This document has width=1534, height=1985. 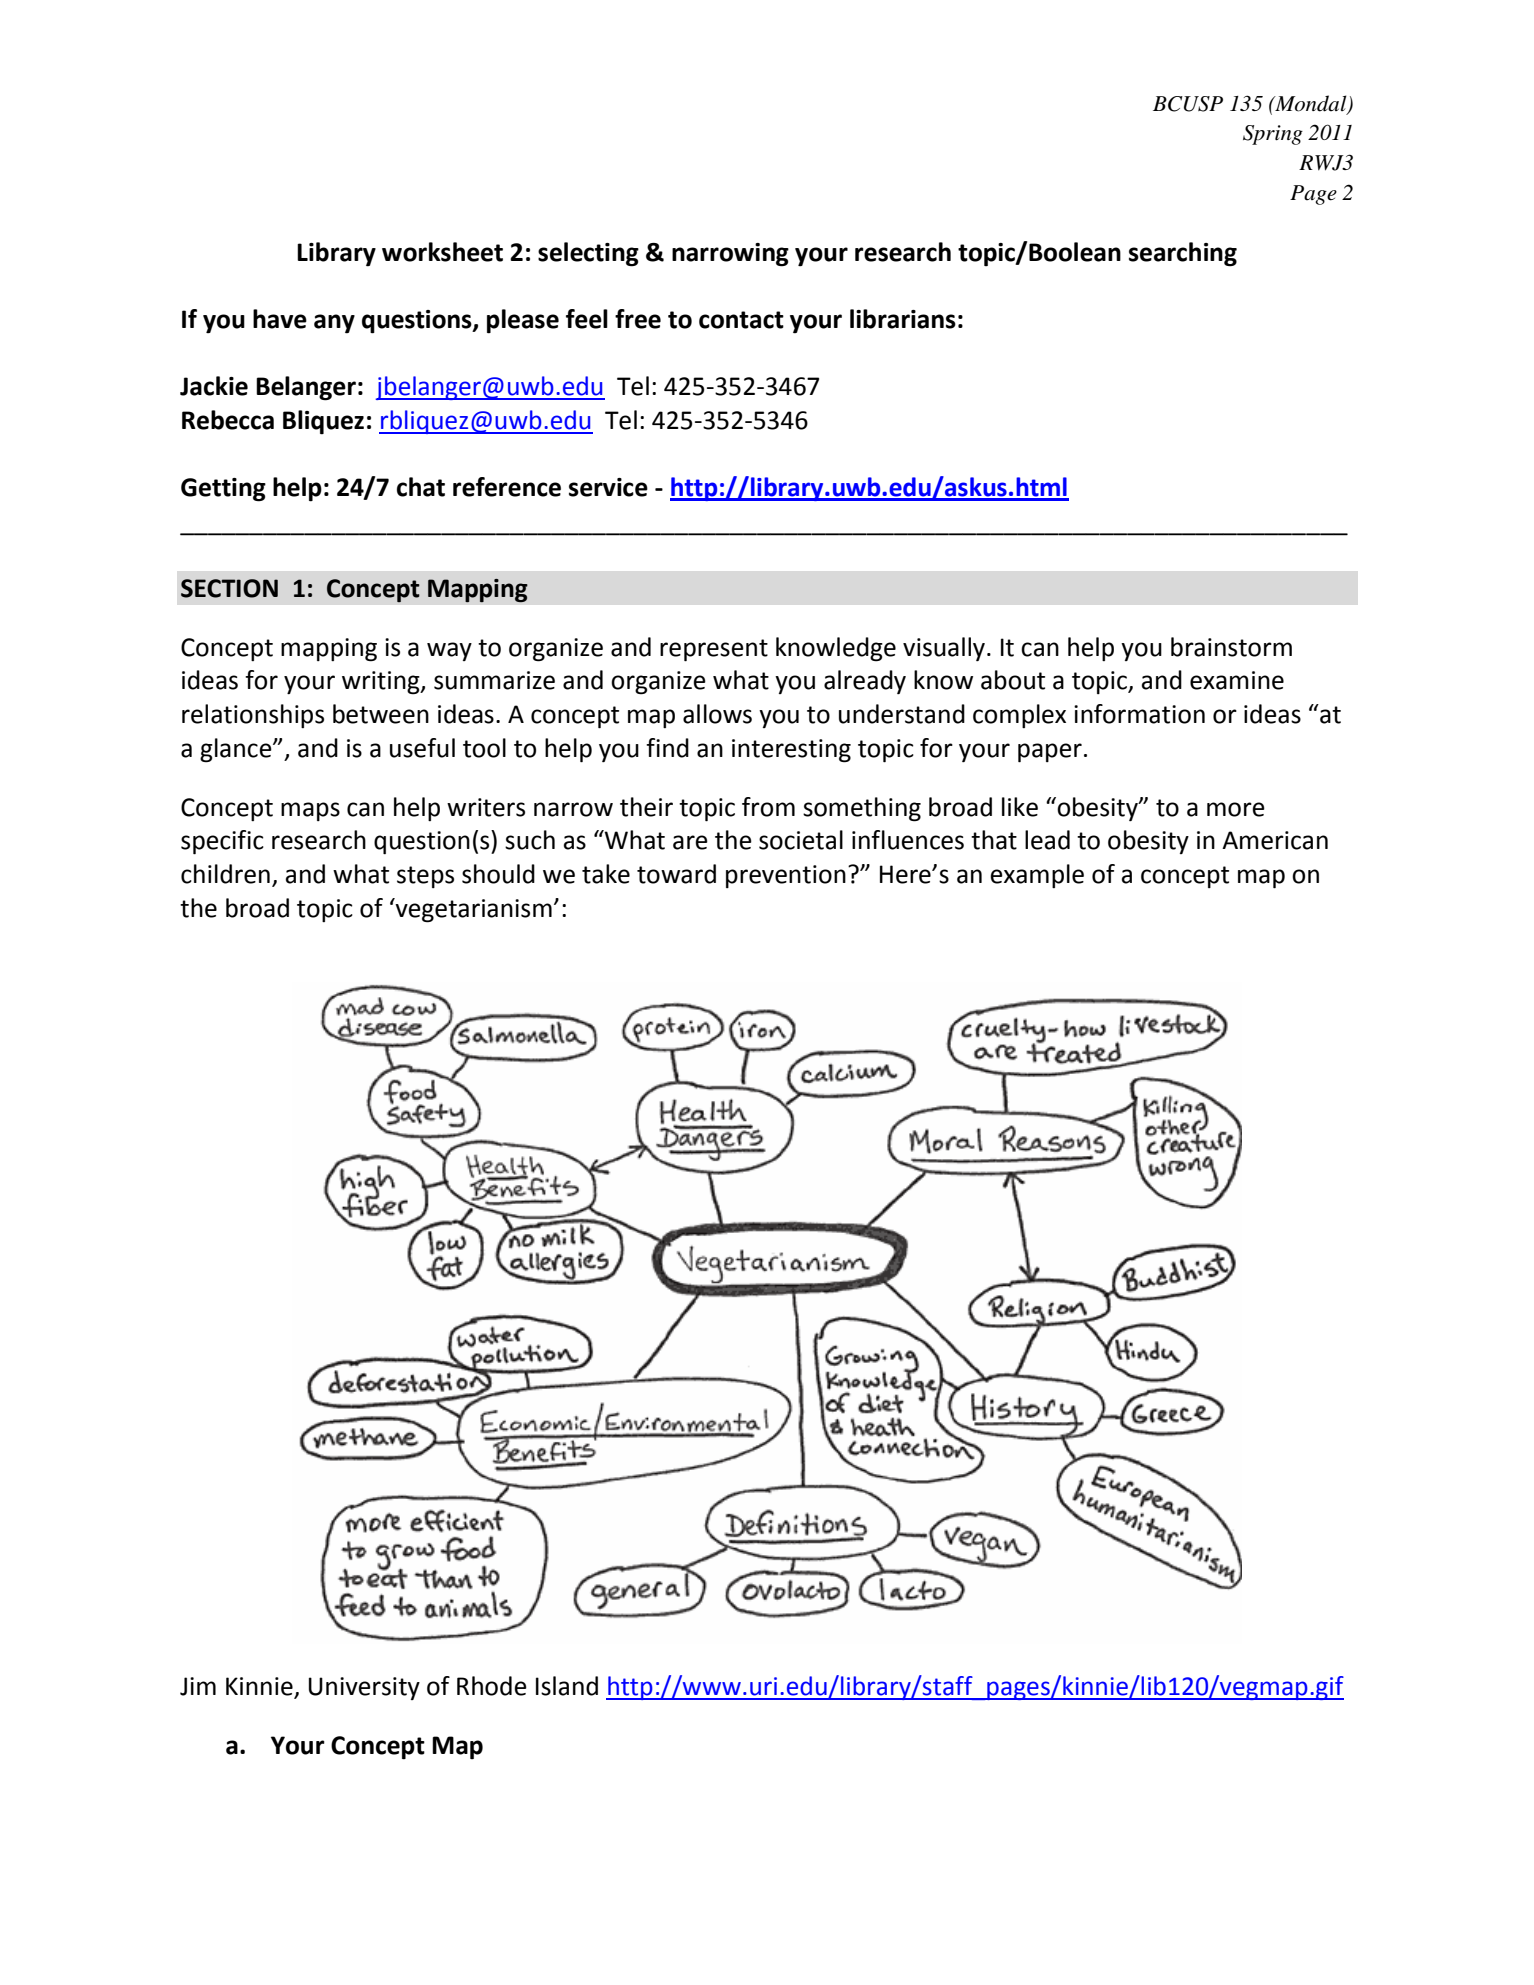 I want to click on searching, so click(x=1183, y=254).
